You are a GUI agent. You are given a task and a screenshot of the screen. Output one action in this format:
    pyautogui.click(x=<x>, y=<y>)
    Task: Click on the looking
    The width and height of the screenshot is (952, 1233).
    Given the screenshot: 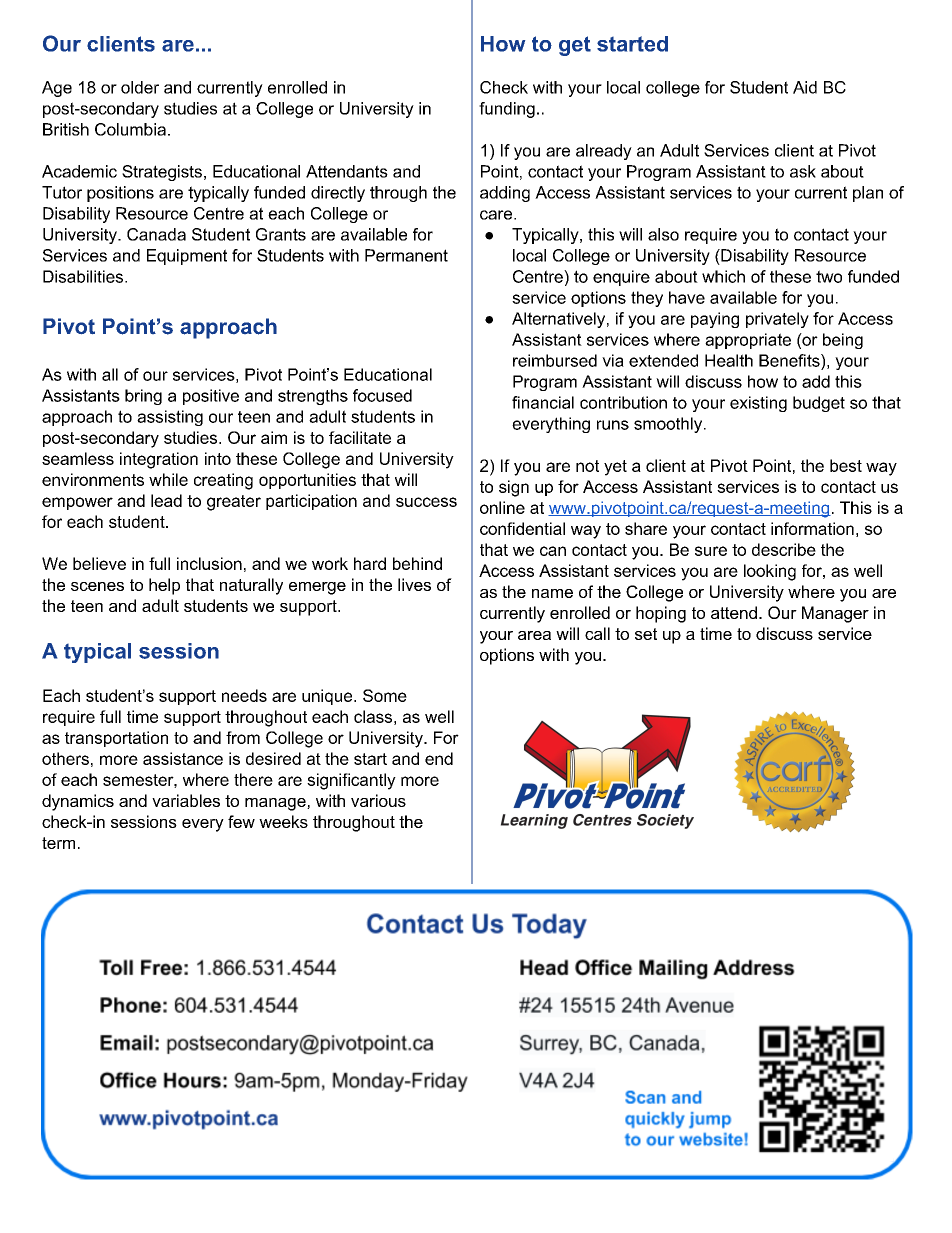 What is the action you would take?
    pyautogui.click(x=770, y=572)
